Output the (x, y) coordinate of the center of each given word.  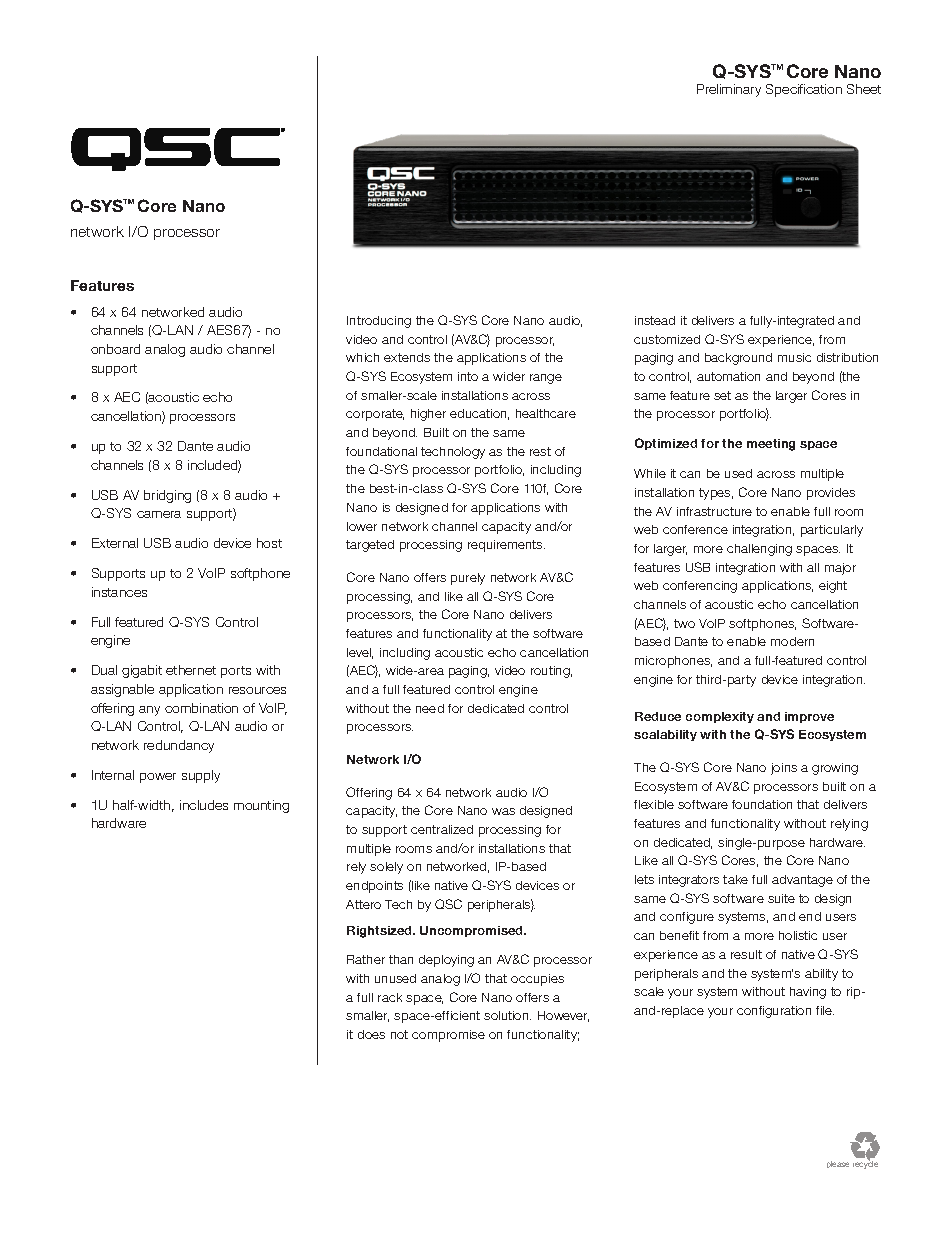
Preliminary (729, 90)
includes (204, 805)
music (794, 357)
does (371, 1034)
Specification (804, 90)
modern (792, 641)
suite (781, 898)
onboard (115, 349)
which (362, 357)
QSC (448, 904)
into (468, 376)
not (399, 1034)
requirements (506, 546)
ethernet (191, 670)
